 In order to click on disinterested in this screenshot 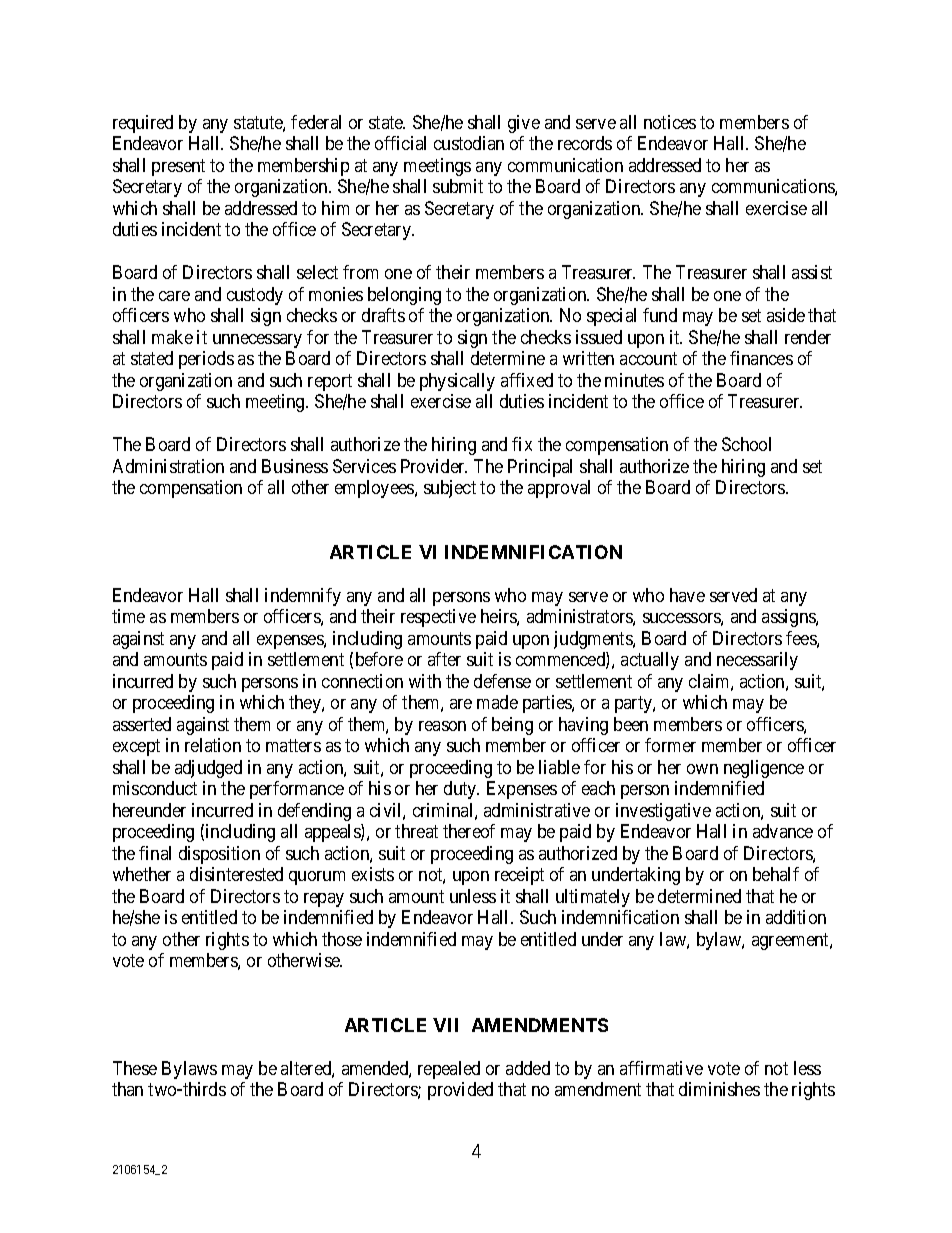, I will do `click(236, 874)`.
